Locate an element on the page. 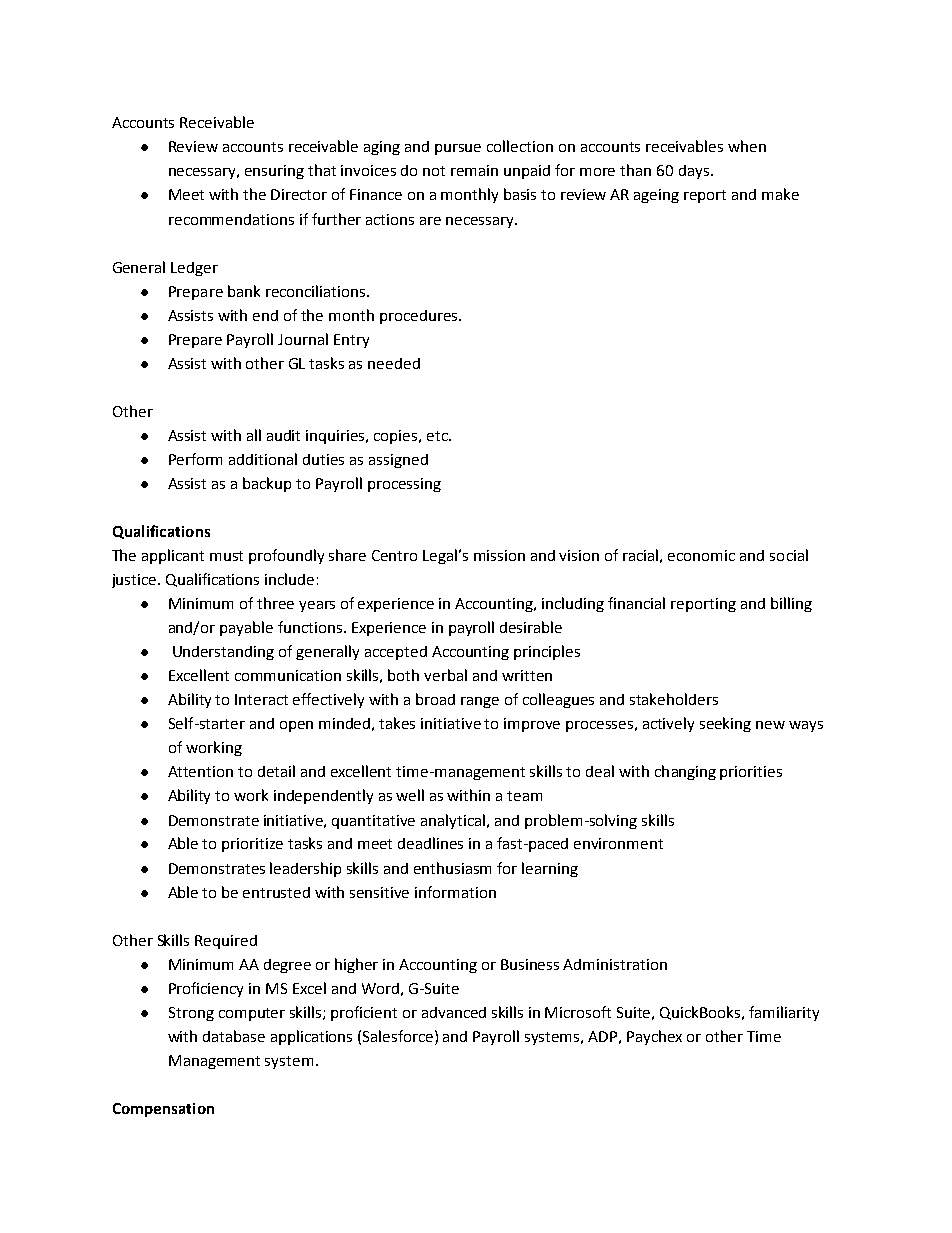 The height and width of the image is (1233, 952). days is located at coordinates (694, 172).
